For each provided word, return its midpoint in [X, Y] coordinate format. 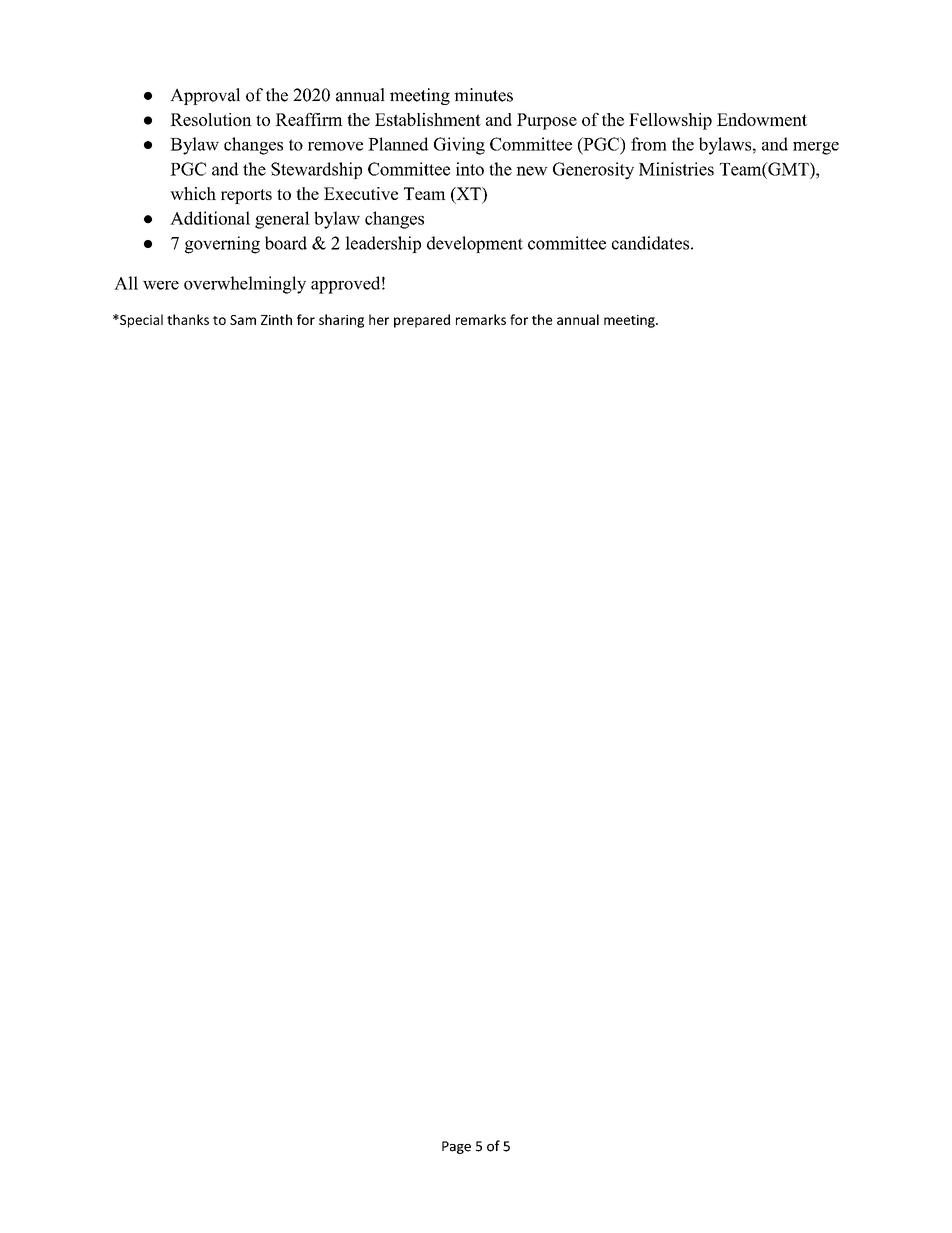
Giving [459, 146]
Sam [243, 320]
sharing [341, 321]
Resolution [211, 119]
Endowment [762, 119]
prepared [422, 321]
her [379, 319]
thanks [188, 319]
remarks [481, 319]
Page [456, 1147]
